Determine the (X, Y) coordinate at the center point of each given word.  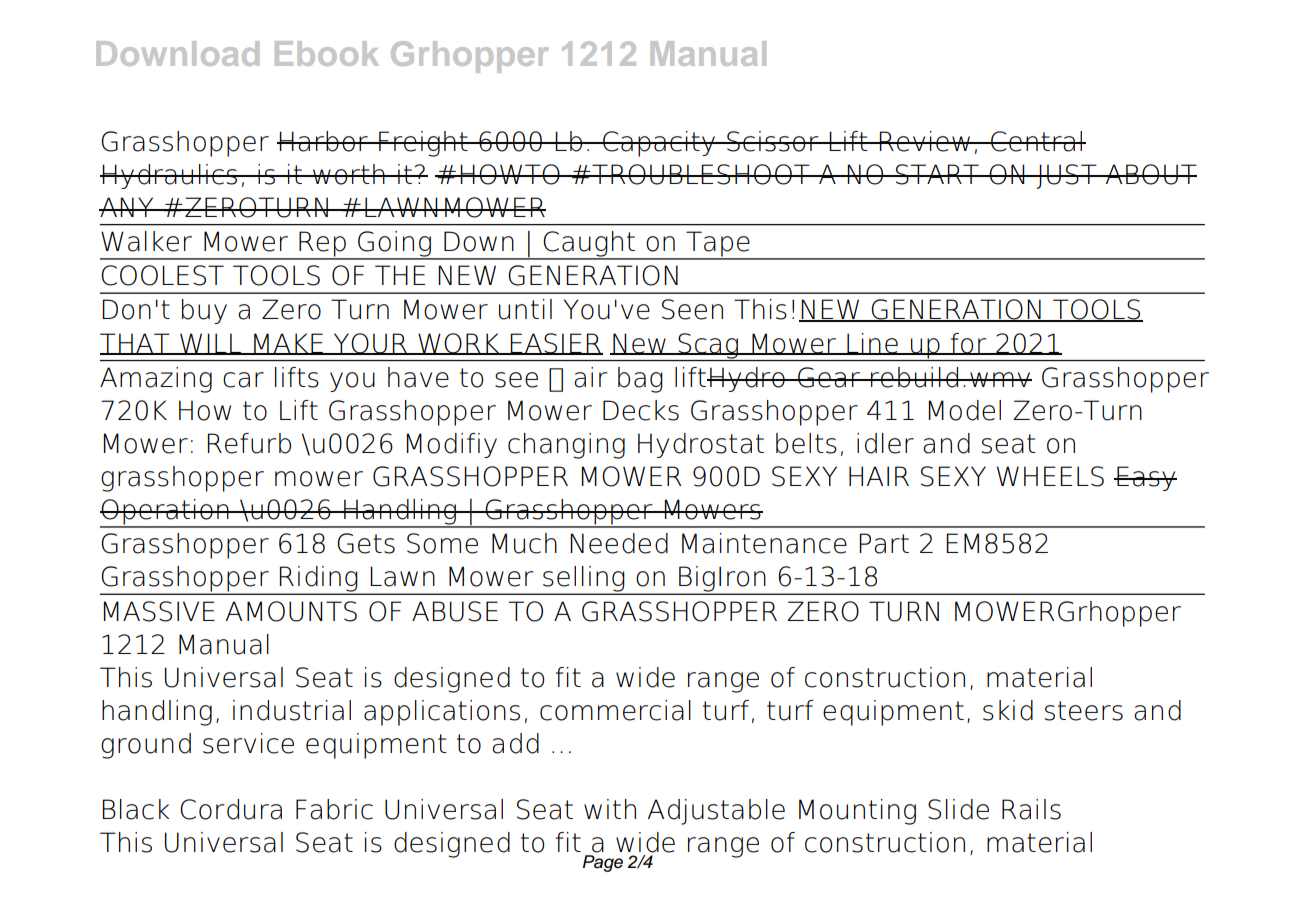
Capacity (659, 144)
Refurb (249, 443)
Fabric (334, 809)
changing (566, 446)
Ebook (327, 53)
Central (1037, 141)
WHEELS (1050, 476)
